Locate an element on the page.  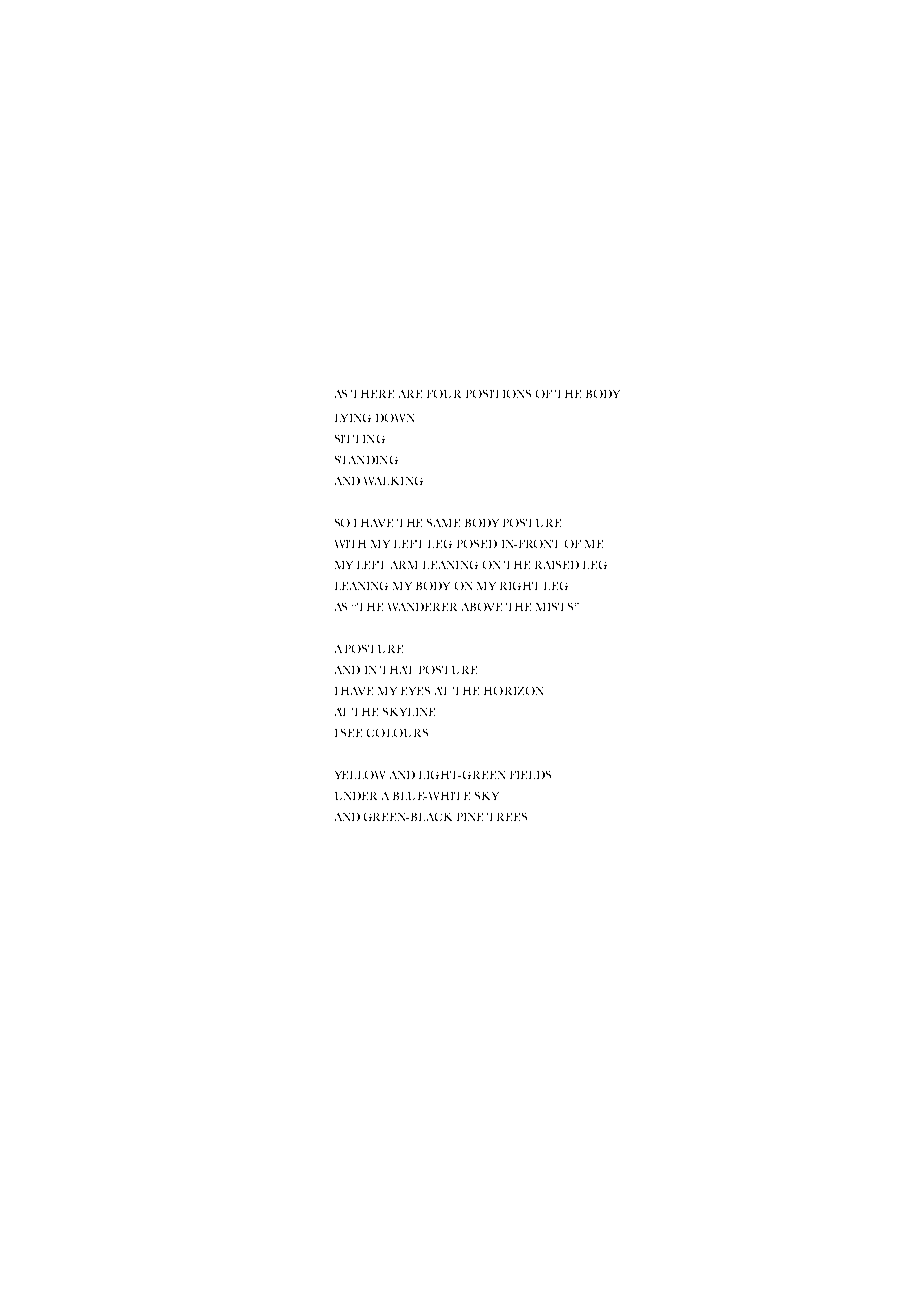
WANDERER is located at coordinates (422, 607).
